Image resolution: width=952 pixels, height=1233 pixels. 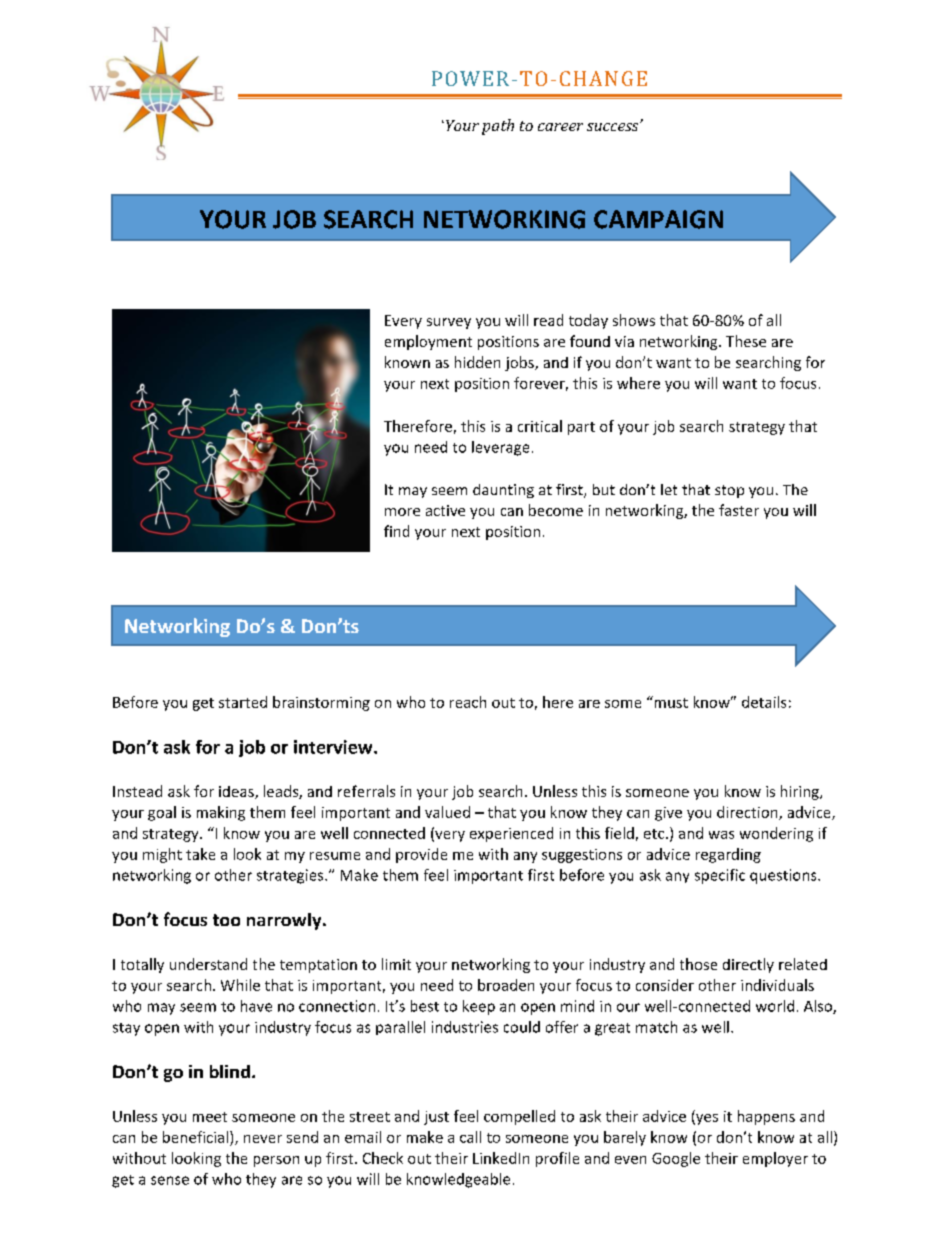 I want to click on career, so click(x=560, y=127).
